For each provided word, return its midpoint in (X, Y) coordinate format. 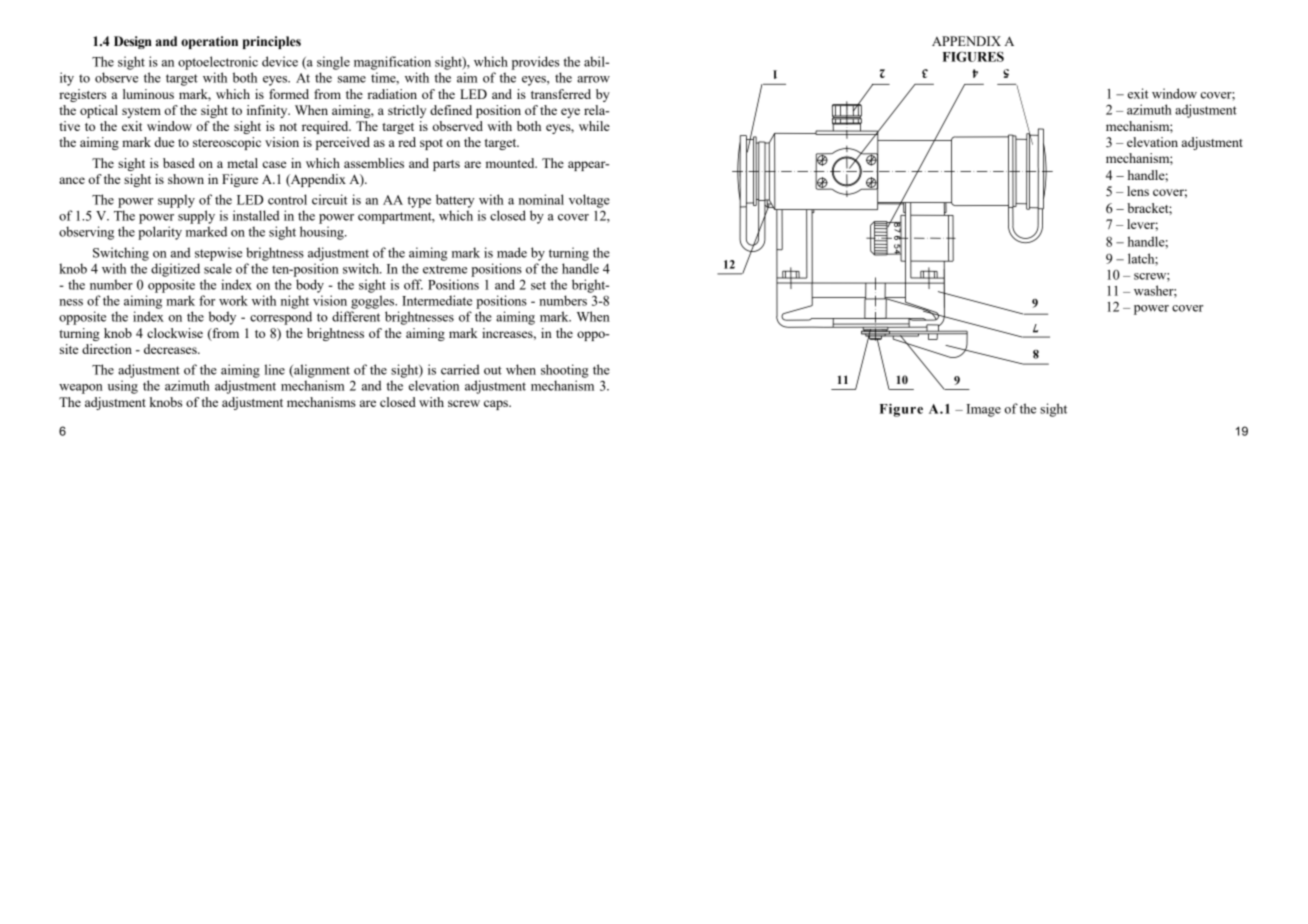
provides (535, 63)
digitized (175, 270)
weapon (81, 389)
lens (1138, 191)
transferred (561, 94)
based (179, 163)
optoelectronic (218, 63)
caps (497, 405)
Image (983, 410)
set (538, 285)
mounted (511, 163)
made (512, 252)
